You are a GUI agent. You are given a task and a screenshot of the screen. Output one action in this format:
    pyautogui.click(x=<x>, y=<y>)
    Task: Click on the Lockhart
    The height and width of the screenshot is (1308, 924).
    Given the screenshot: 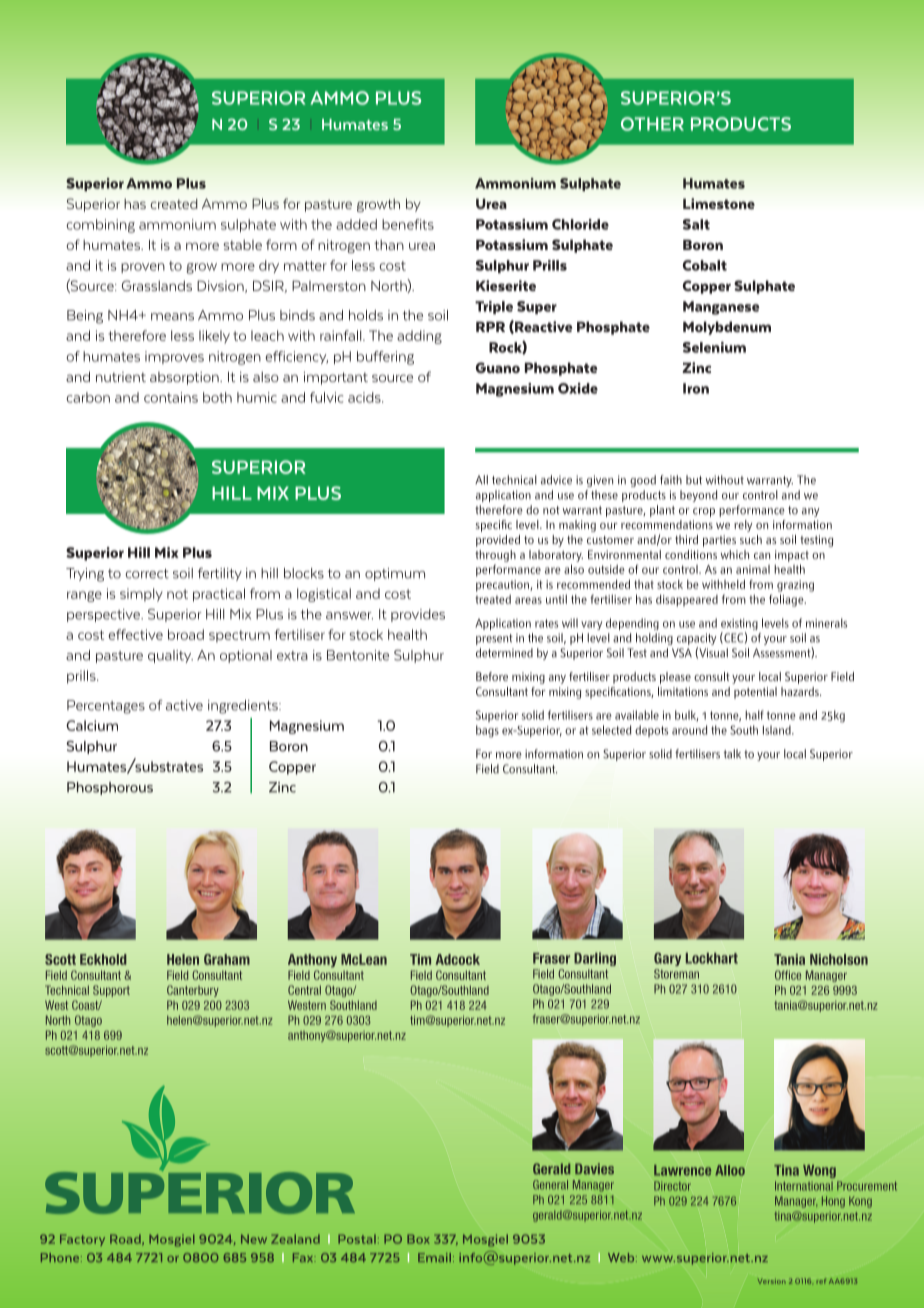 What is the action you would take?
    pyautogui.click(x=712, y=958)
